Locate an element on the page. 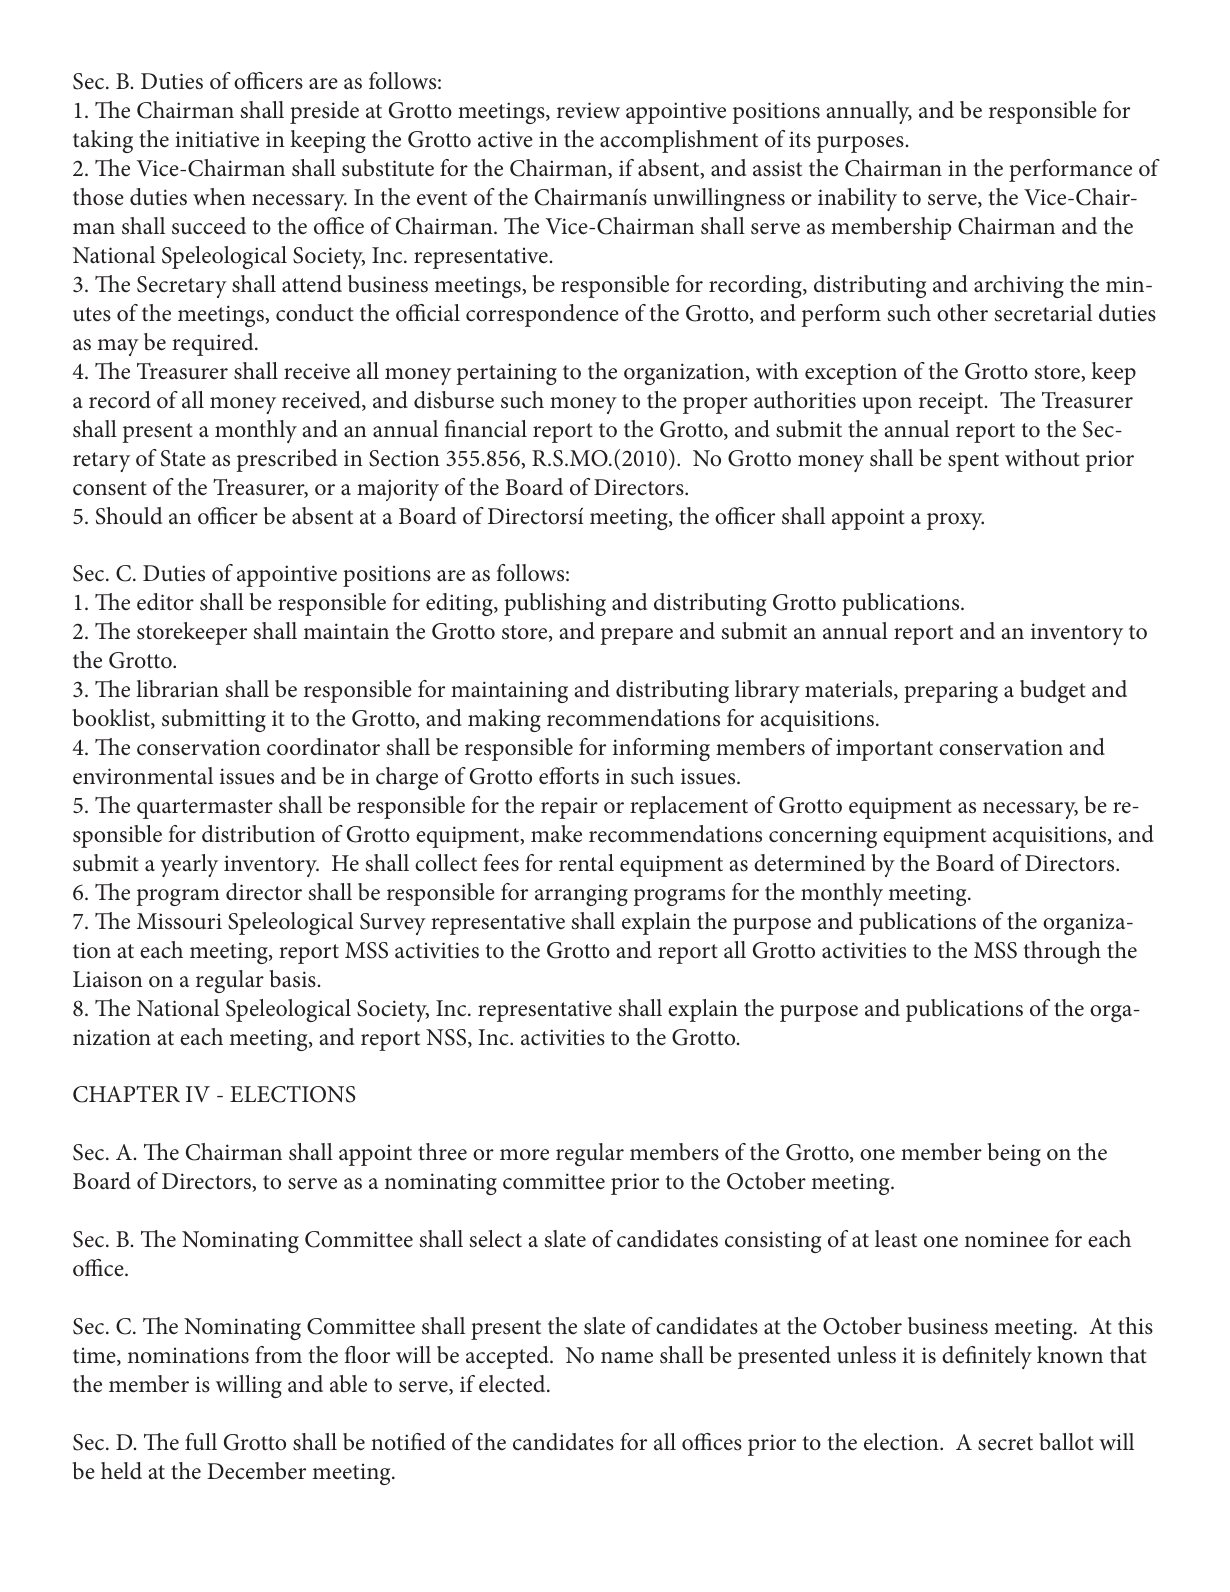 This image has width=1230, height=1592. proper is located at coordinates (715, 405).
